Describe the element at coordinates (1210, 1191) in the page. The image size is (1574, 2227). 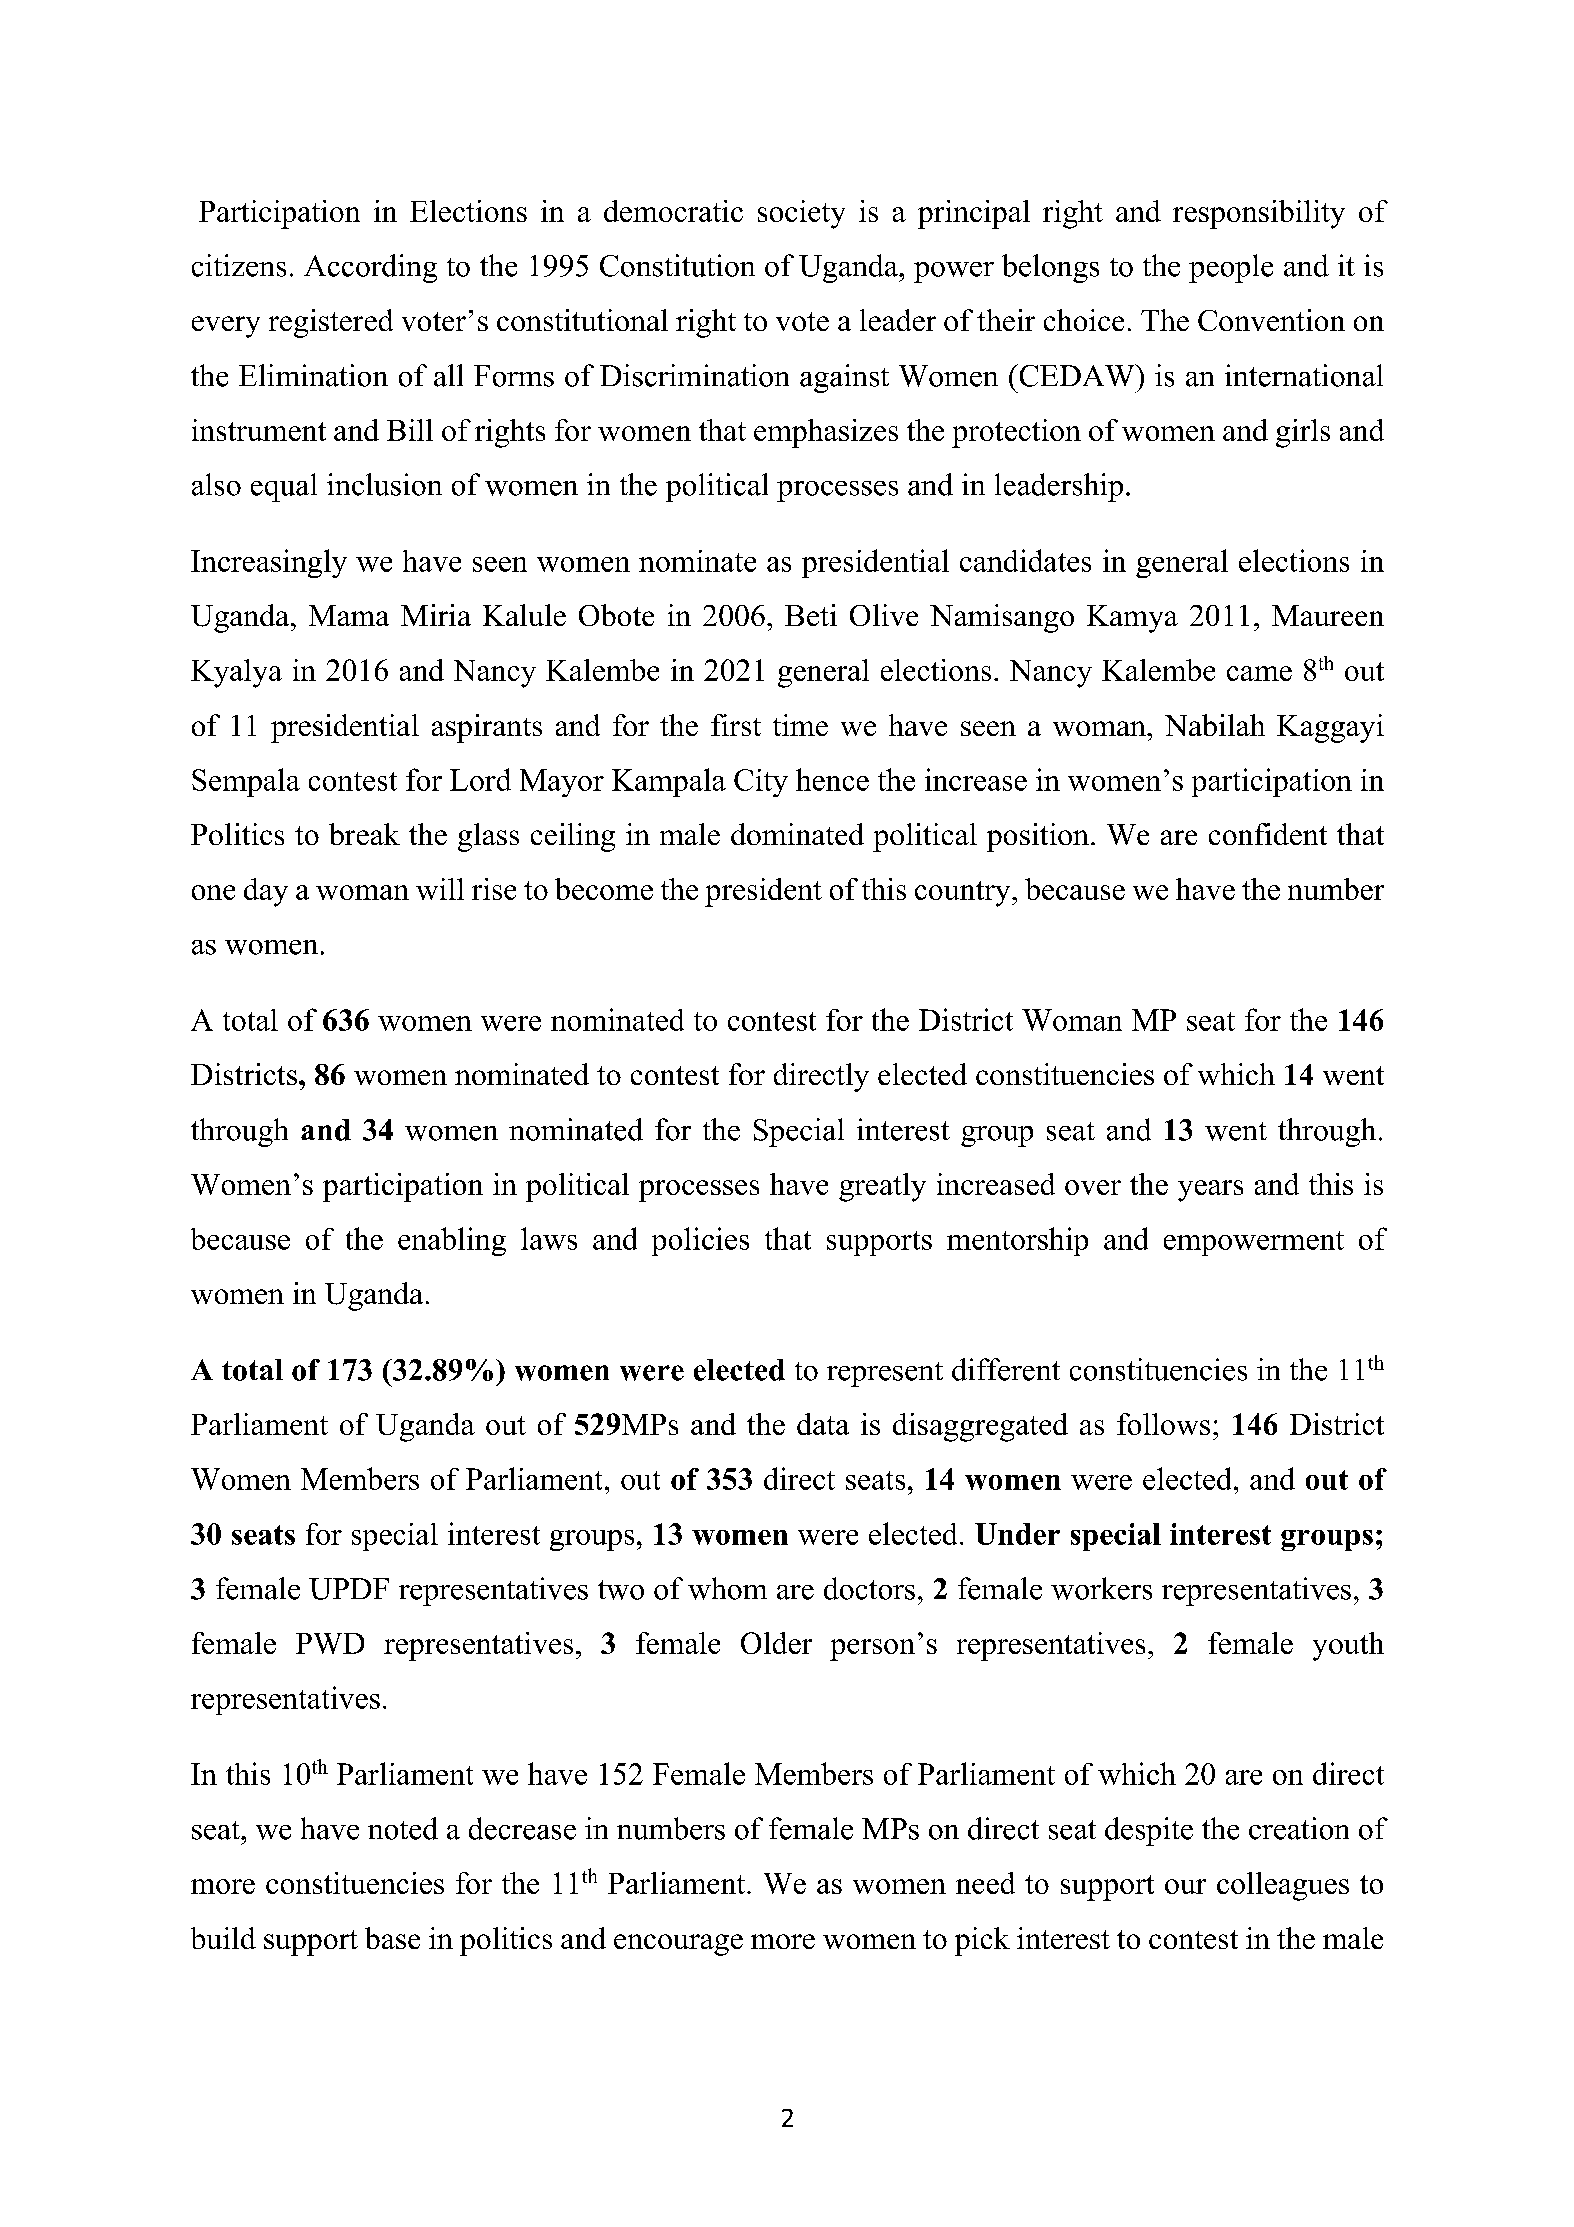
I see `years` at that location.
